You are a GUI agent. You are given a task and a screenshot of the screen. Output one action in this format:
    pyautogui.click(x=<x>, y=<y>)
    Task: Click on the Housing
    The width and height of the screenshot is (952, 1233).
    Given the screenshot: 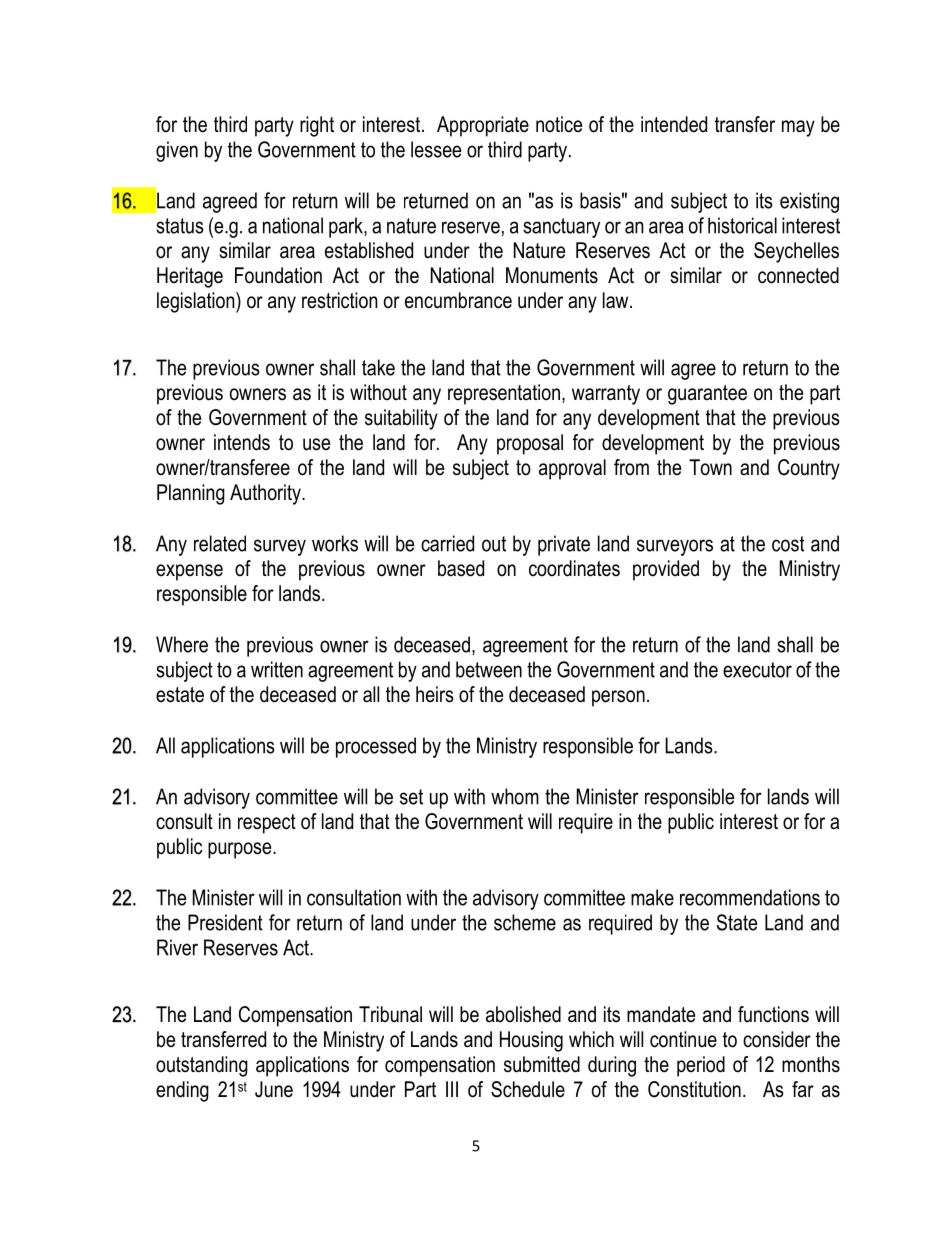 What is the action you would take?
    pyautogui.click(x=531, y=1041)
